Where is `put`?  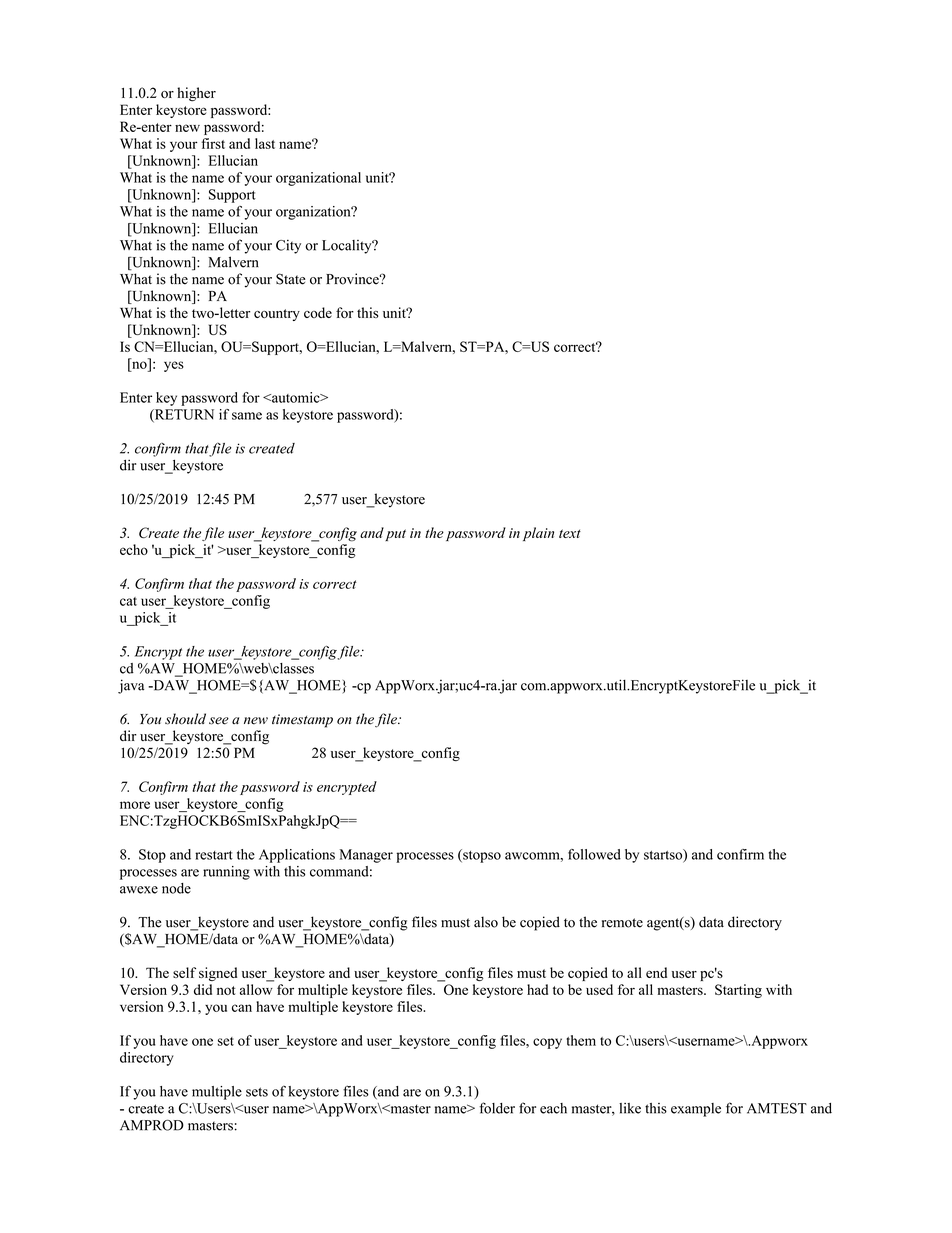
put is located at coordinates (395, 535).
